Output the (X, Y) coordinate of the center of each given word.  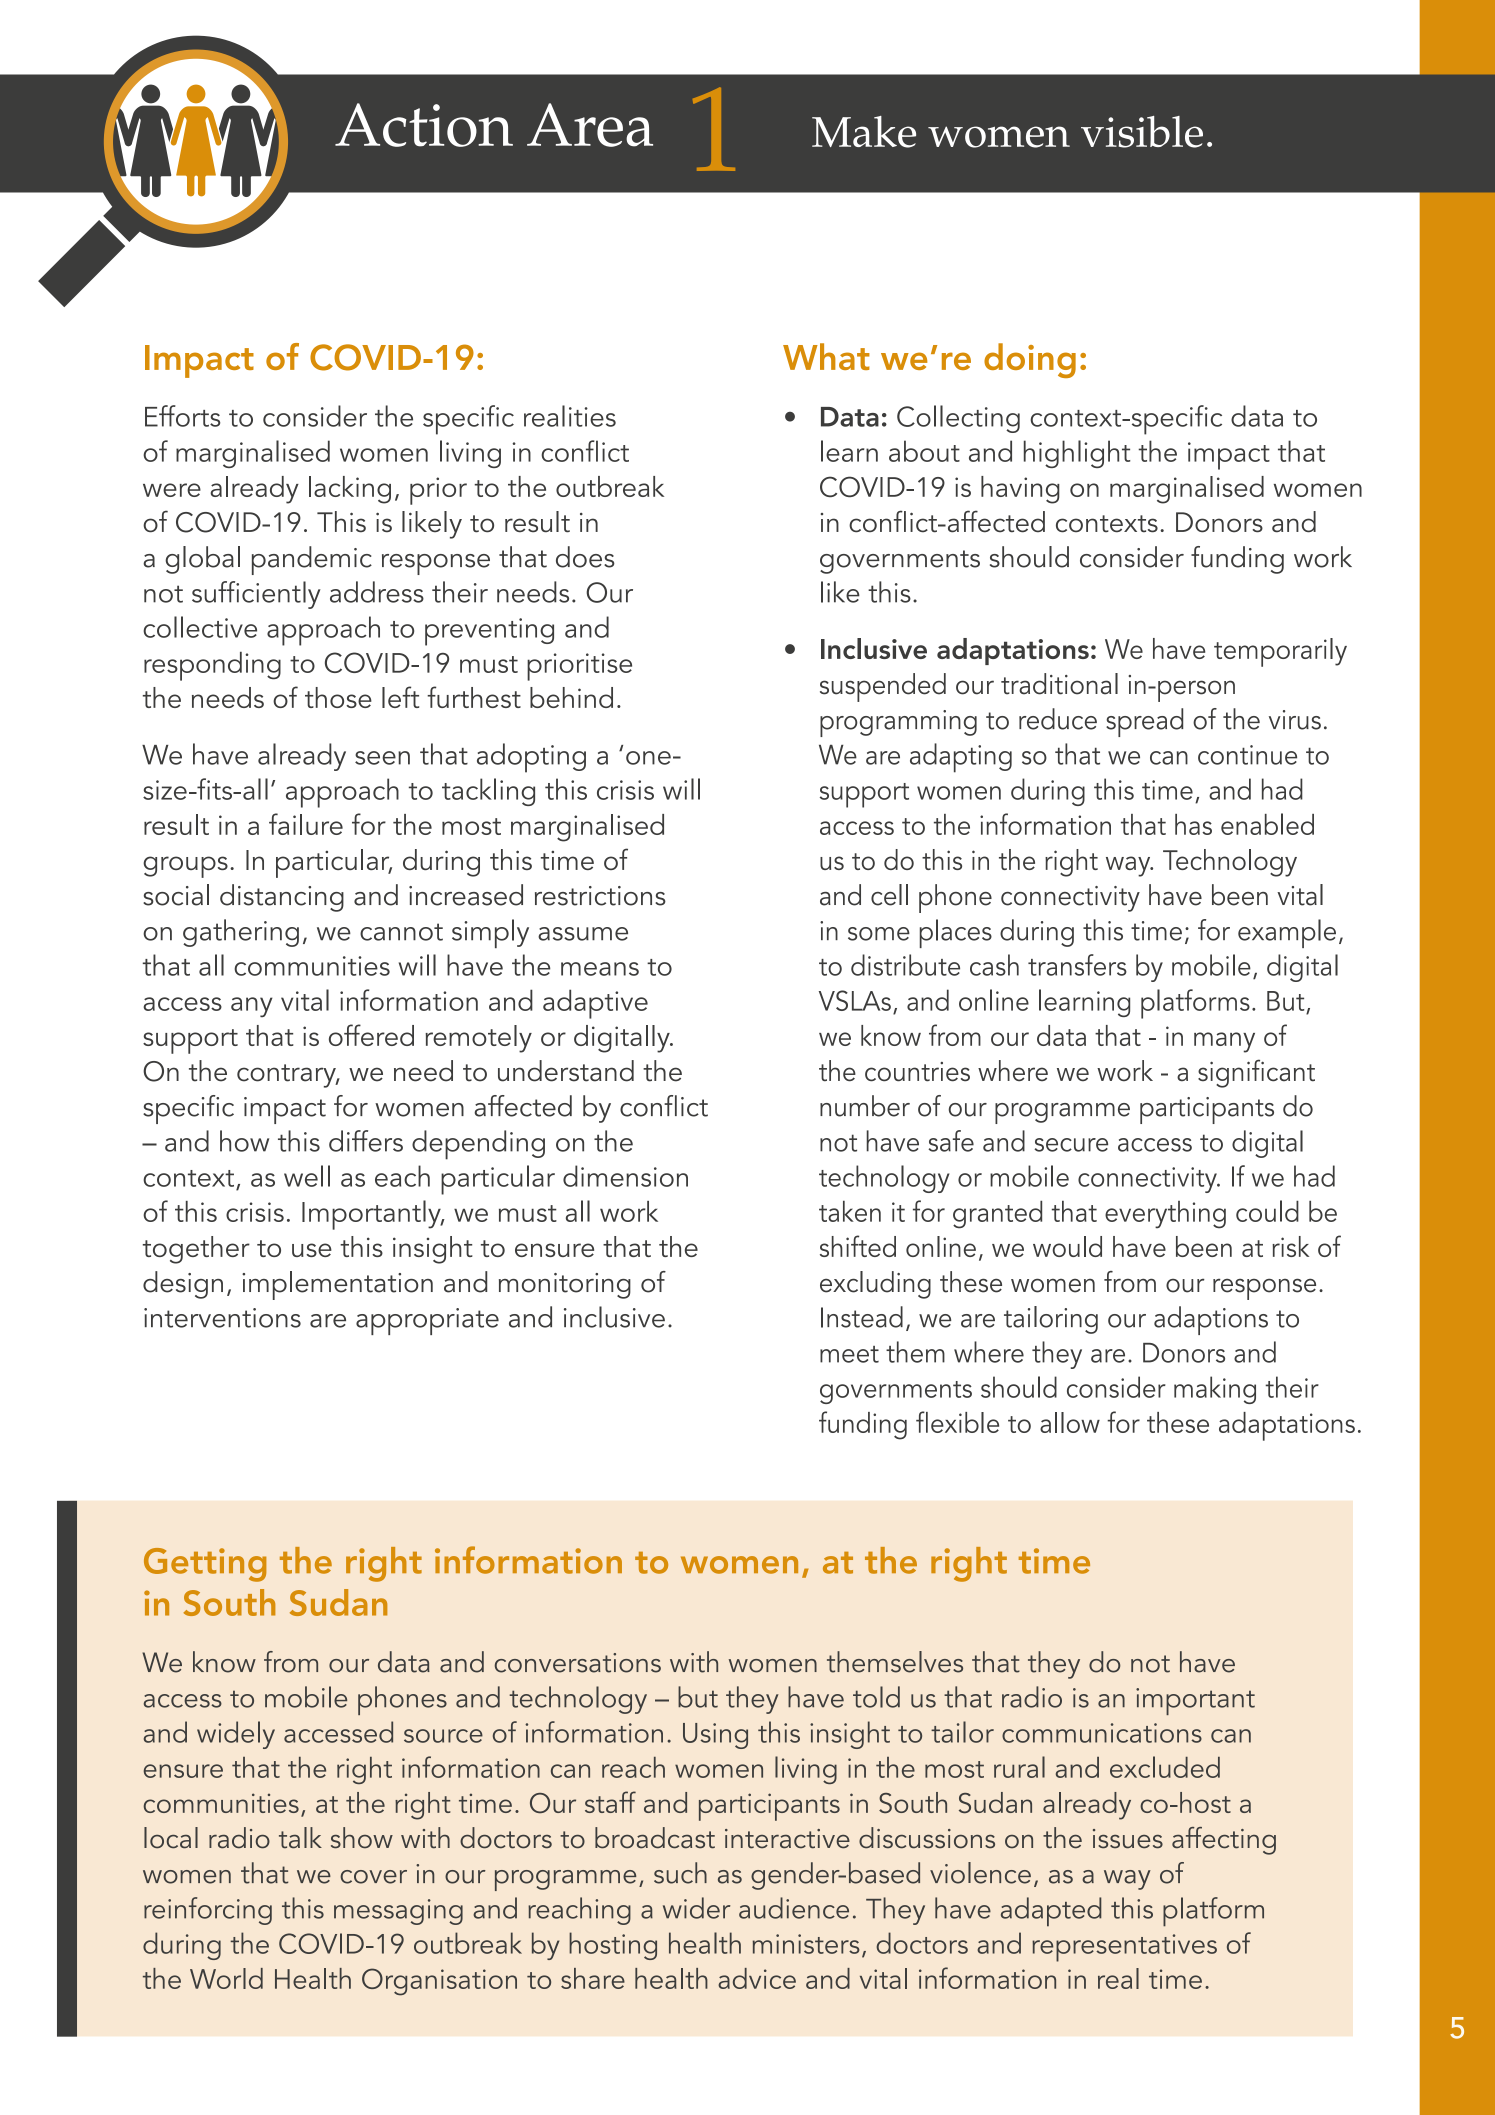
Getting (205, 1565)
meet (849, 1354)
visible (1142, 132)
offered (371, 1035)
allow (1070, 1422)
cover (373, 1877)
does (585, 557)
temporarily (1280, 652)
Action (424, 125)
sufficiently (256, 595)
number (865, 1106)
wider (696, 1908)
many (1224, 1042)
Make (864, 132)
